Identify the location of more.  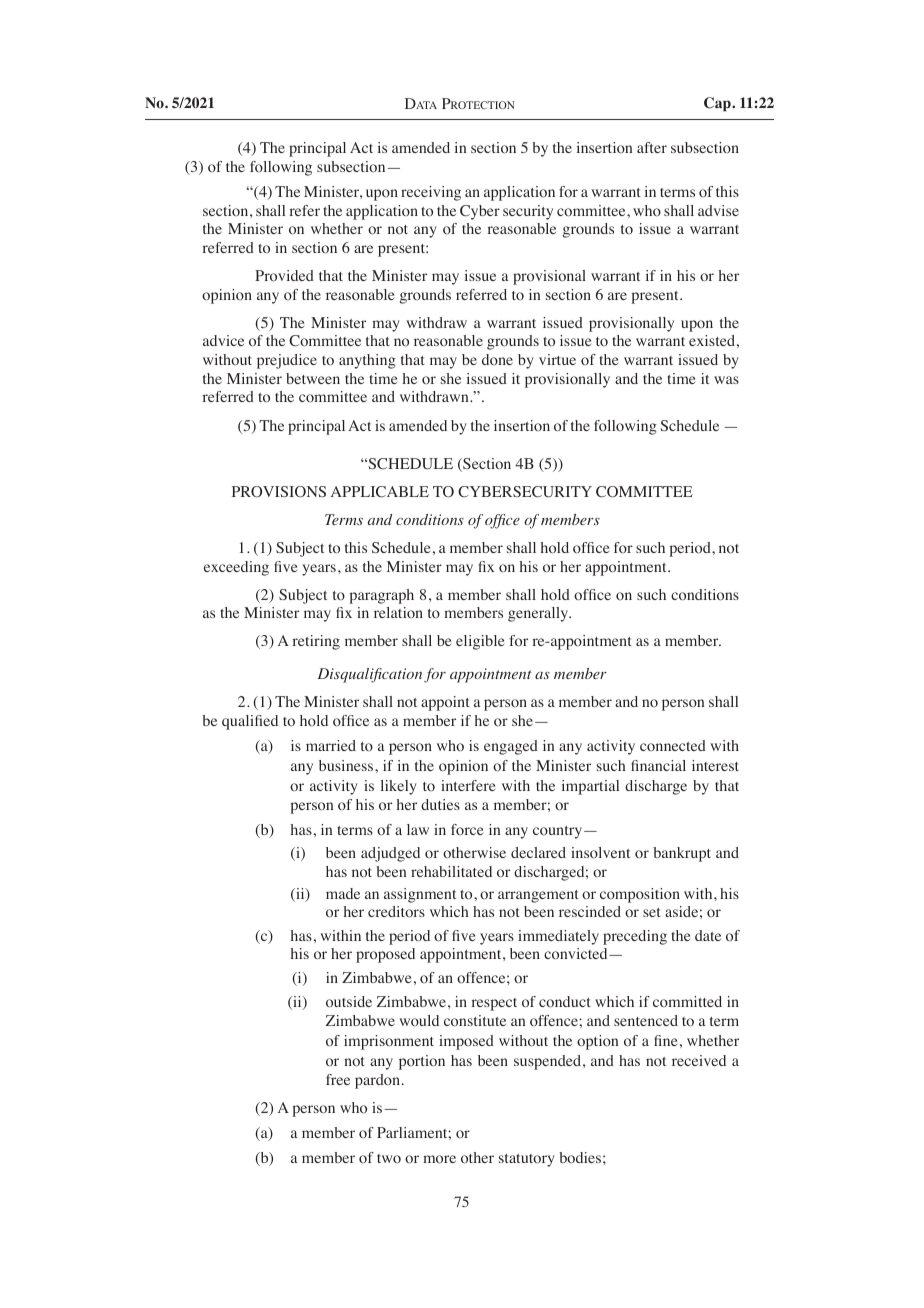
(439, 1159).
